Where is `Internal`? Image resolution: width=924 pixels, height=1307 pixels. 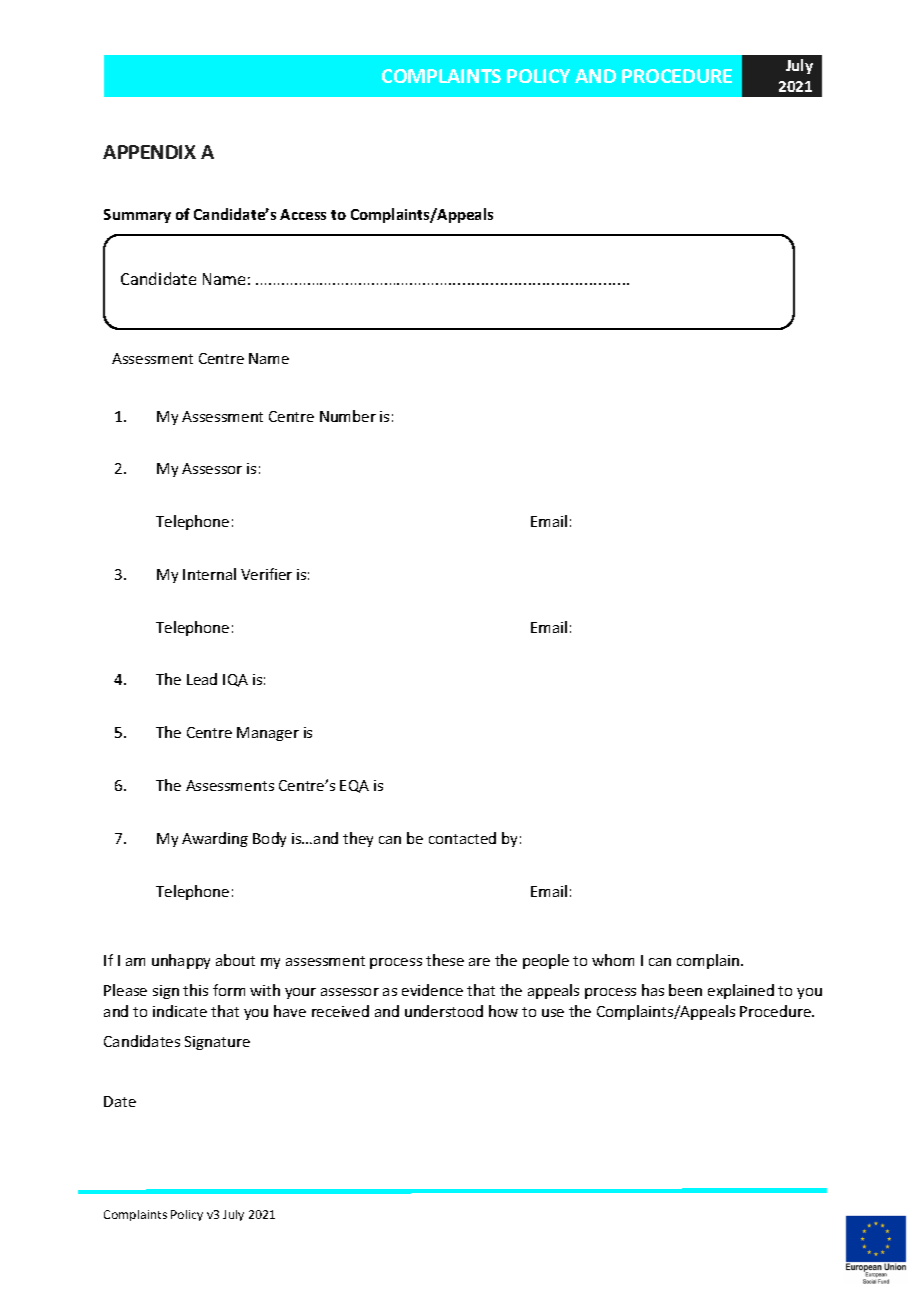
Internal is located at coordinates (209, 574).
